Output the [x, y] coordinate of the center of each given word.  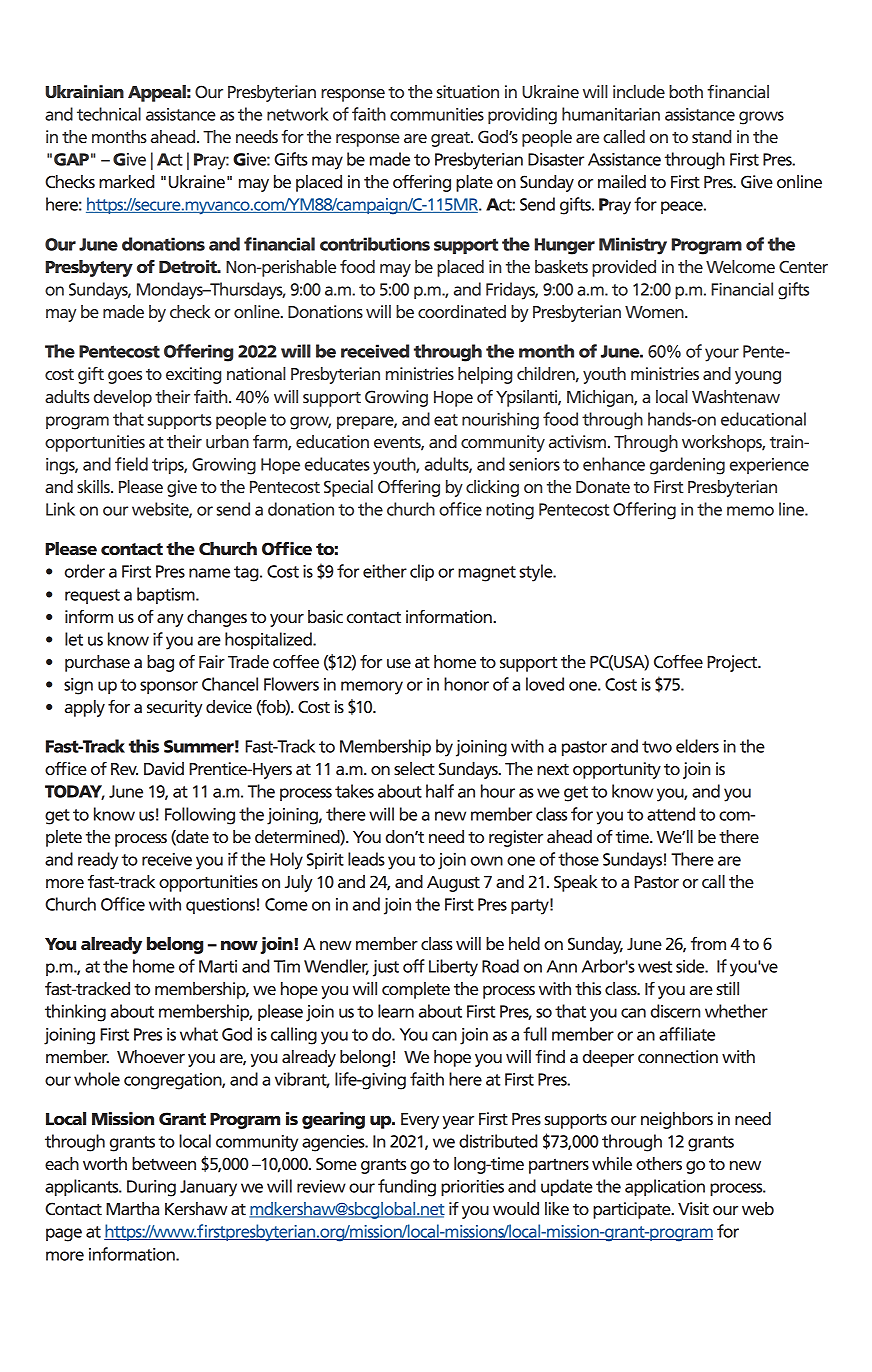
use [399, 663]
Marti [218, 966]
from [708, 943]
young [758, 377]
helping [485, 375]
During [151, 1188]
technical [109, 114]
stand [711, 136]
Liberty [453, 968]
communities [437, 114]
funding [407, 1188]
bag [160, 663]
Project [733, 663]
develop [123, 398]
